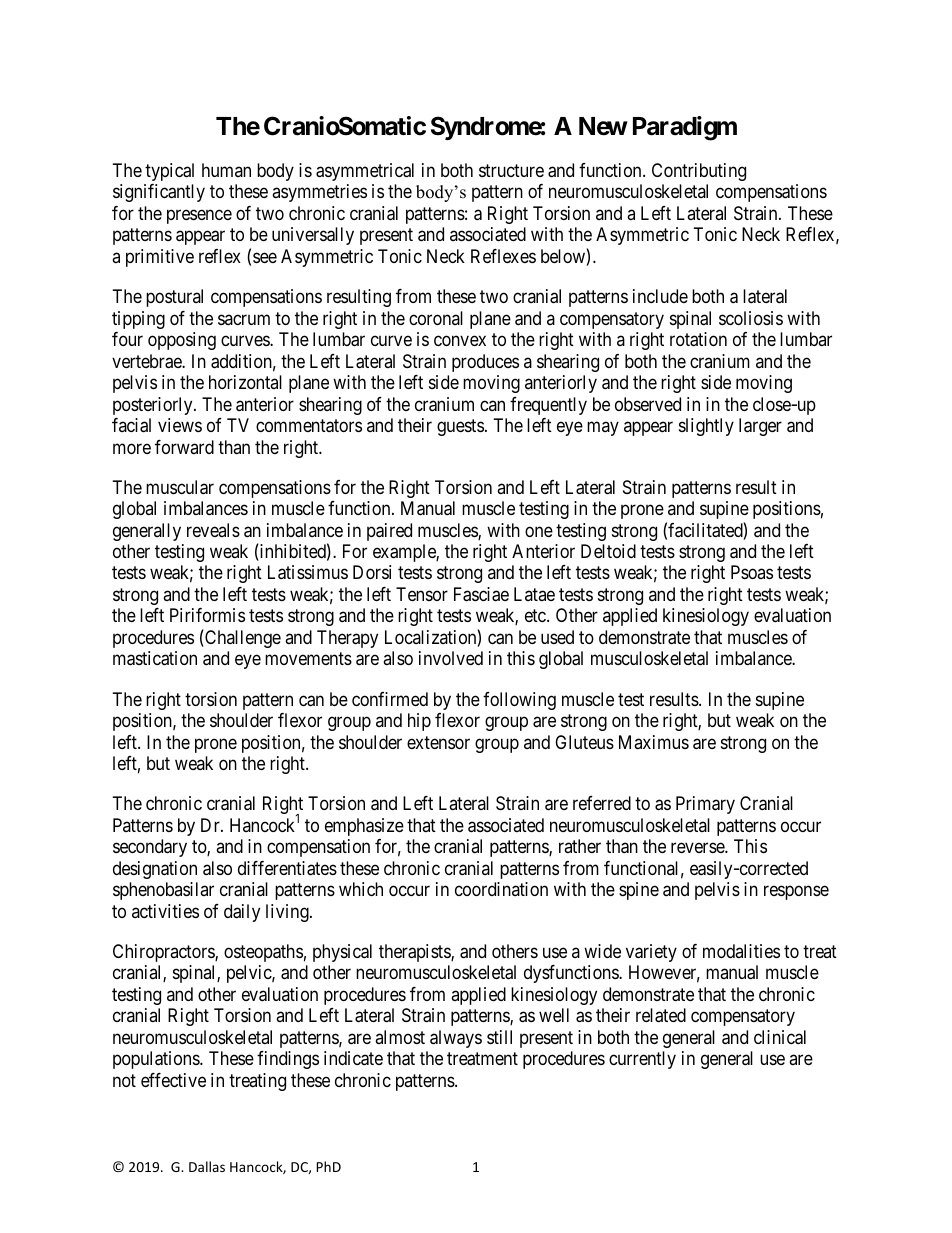  Describe the element at coordinates (415, 953) in the screenshot. I see `therapists` at that location.
